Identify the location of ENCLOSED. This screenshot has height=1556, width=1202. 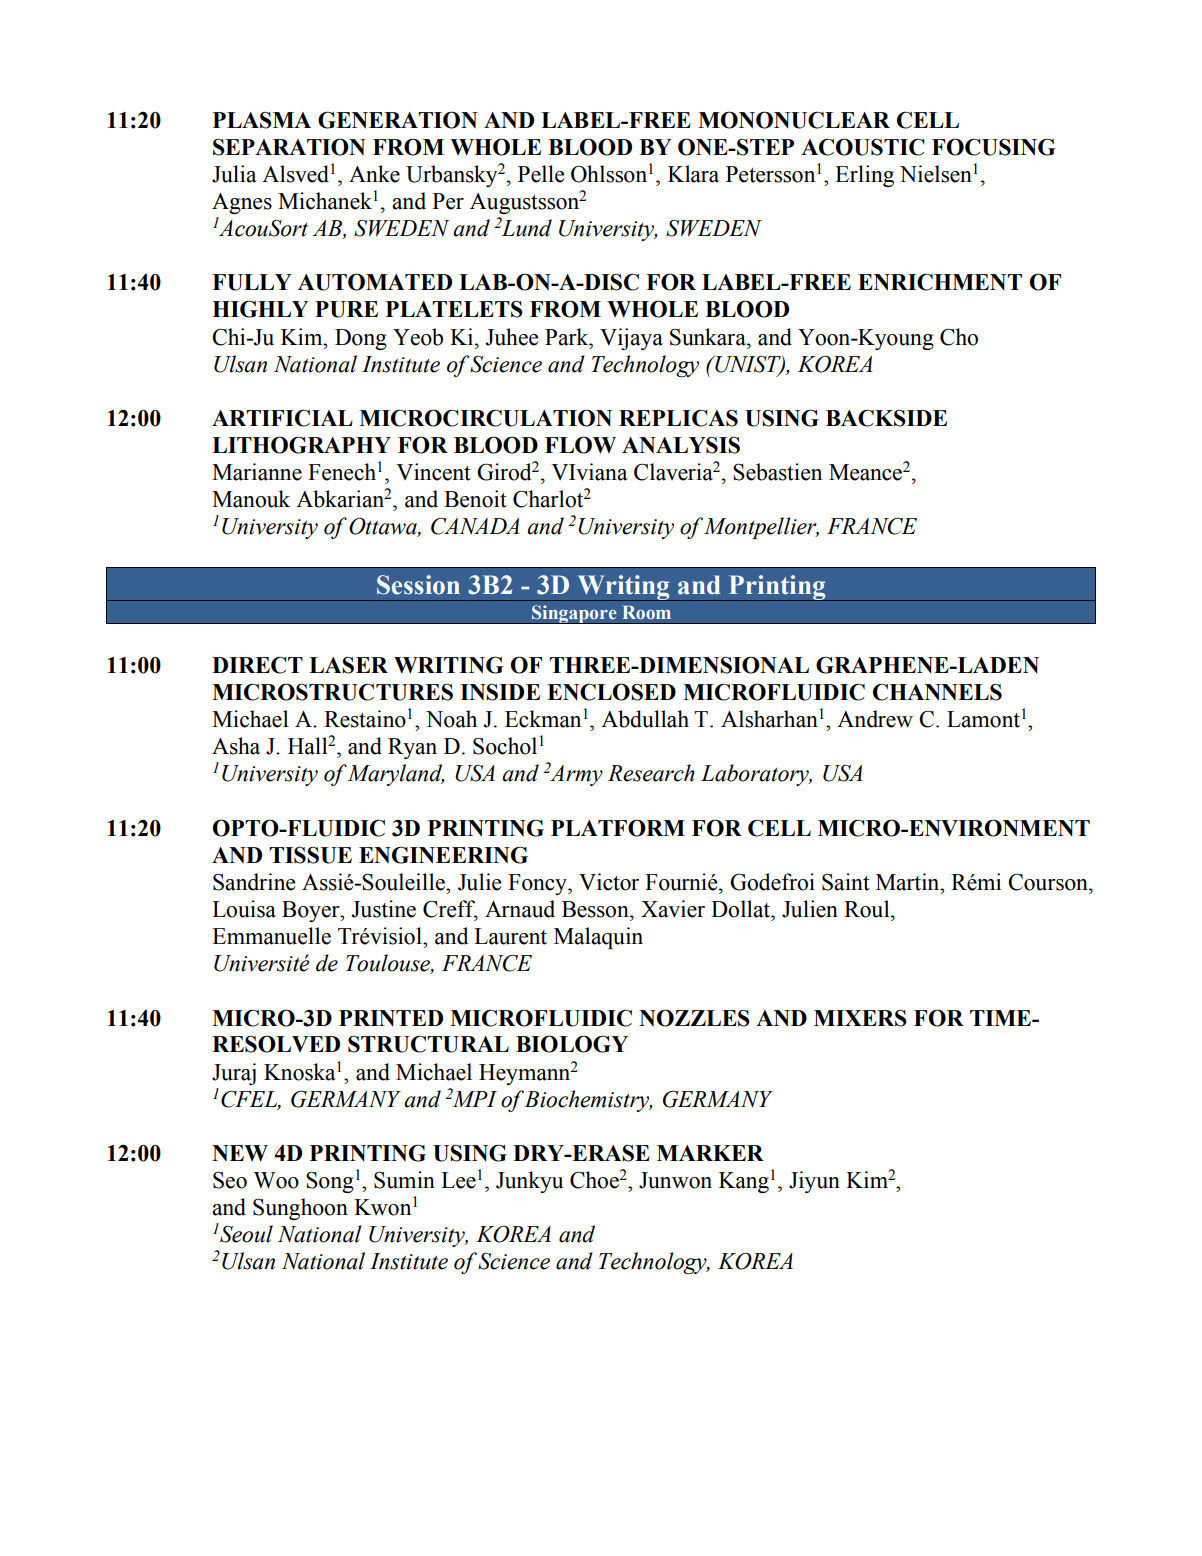
(611, 692).
